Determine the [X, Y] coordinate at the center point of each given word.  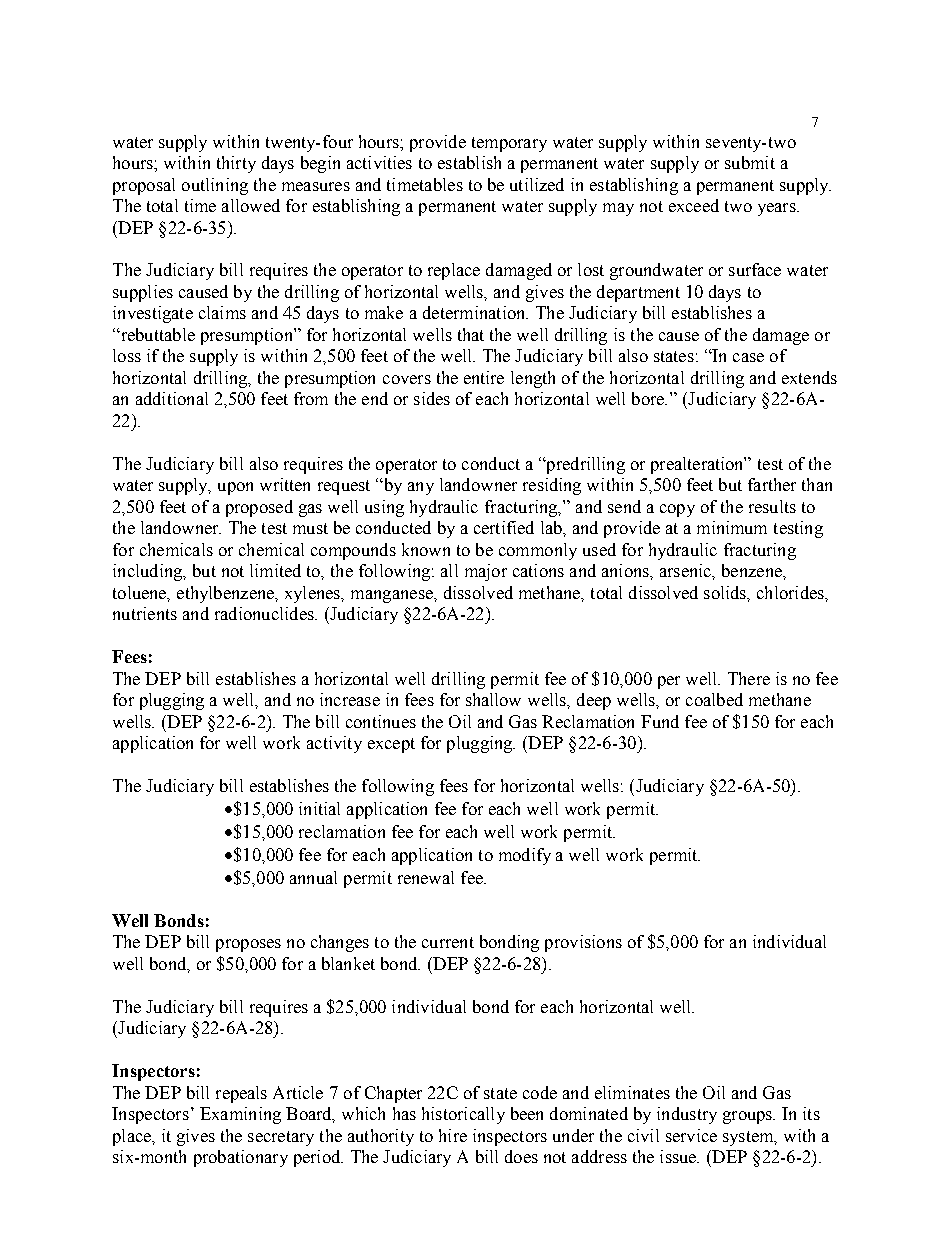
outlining [215, 186]
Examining [240, 1115]
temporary [509, 144]
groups [749, 1117]
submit [750, 162]
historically [463, 1115]
